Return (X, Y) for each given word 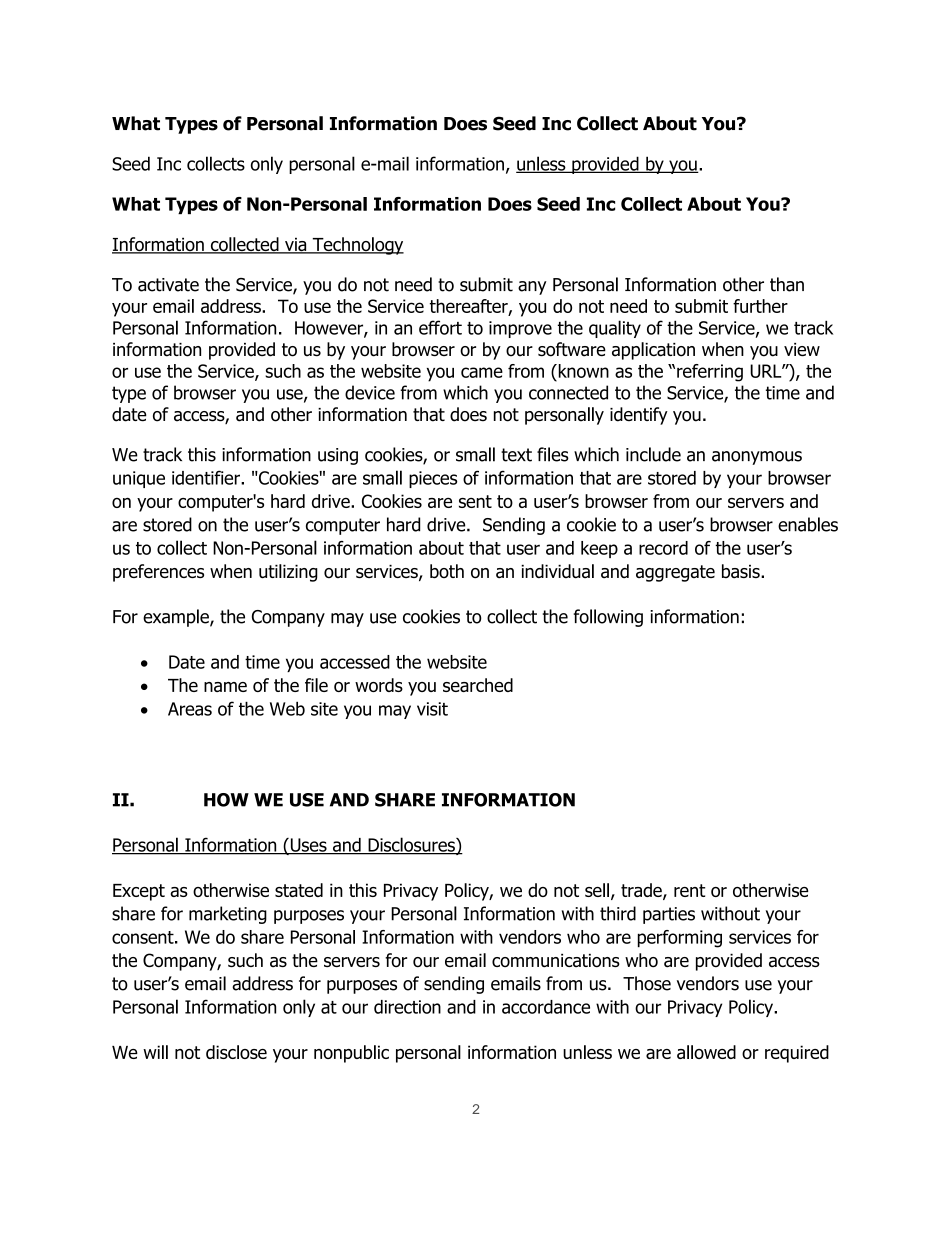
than (787, 284)
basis (742, 571)
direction (407, 1007)
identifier (207, 477)
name (225, 687)
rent (689, 890)
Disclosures (411, 845)
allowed (706, 1052)
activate (168, 285)
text (516, 455)
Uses (308, 846)
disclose (236, 1052)
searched (478, 685)
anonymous (757, 458)
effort (440, 327)
